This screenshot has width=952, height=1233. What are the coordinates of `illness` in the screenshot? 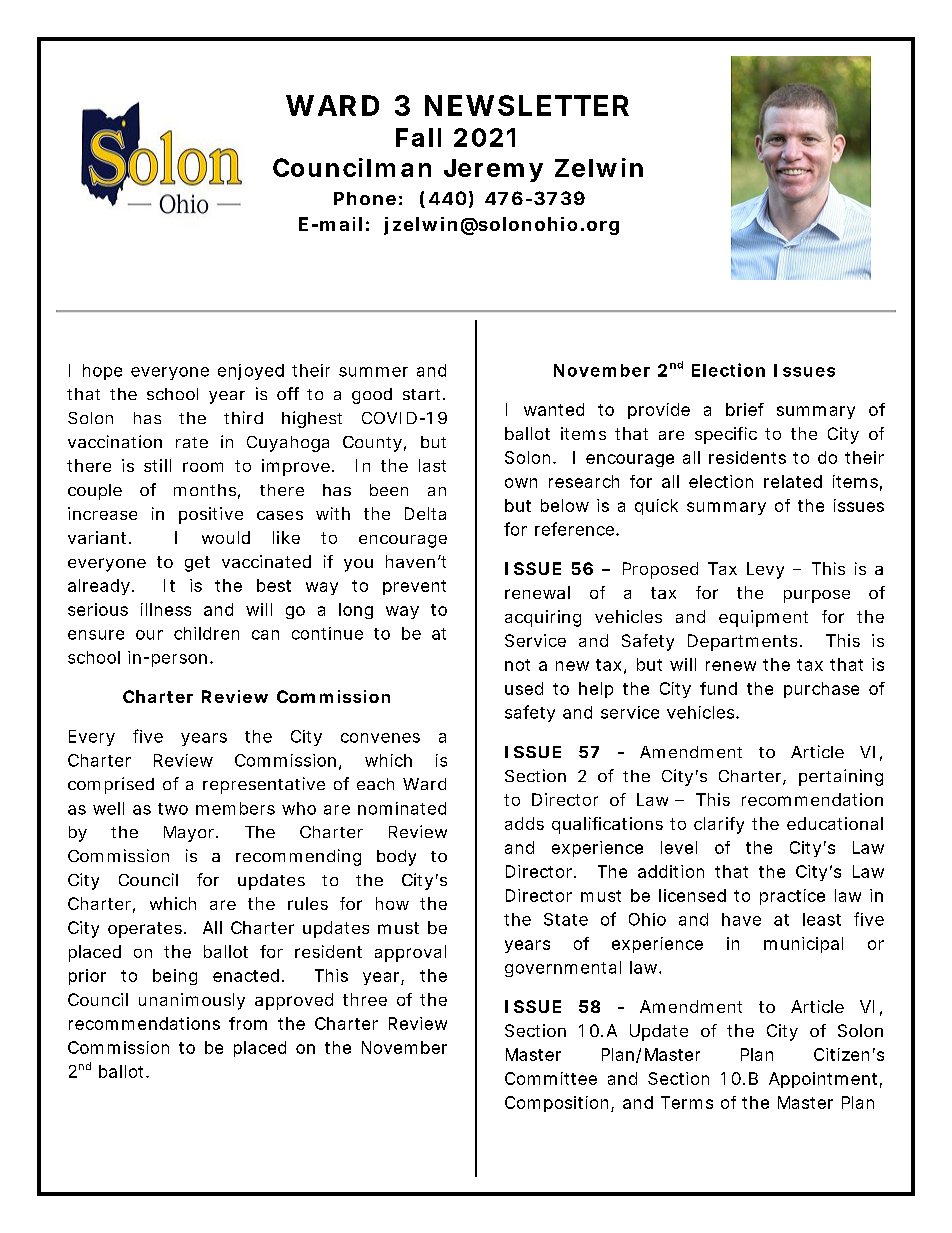 It's located at (166, 609).
